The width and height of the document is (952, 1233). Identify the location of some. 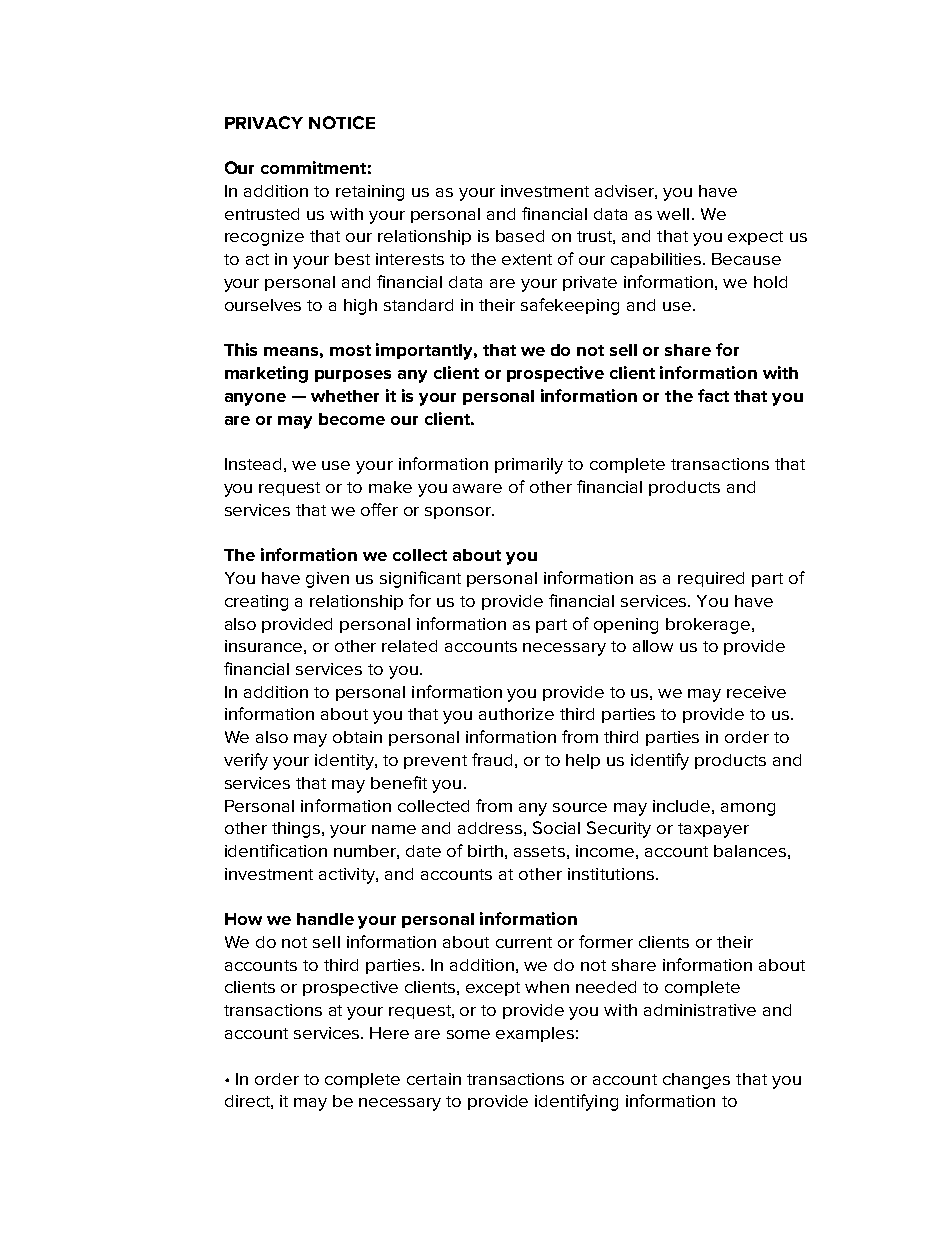
(468, 1034).
